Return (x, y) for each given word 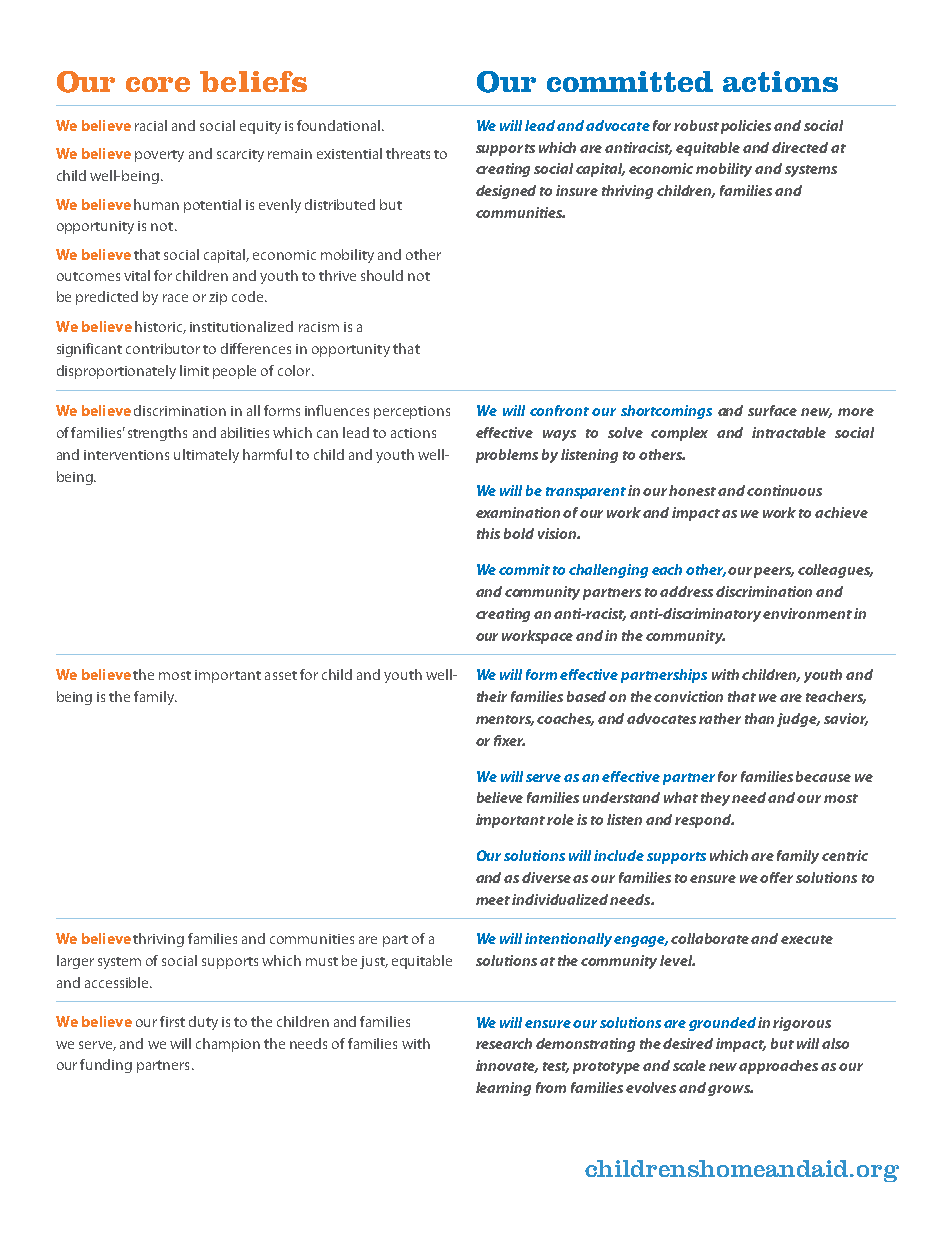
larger (75, 962)
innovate (507, 1066)
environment (807, 613)
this (488, 533)
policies (746, 127)
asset (281, 675)
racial (151, 125)
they (717, 799)
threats (408, 153)
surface (772, 410)
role (560, 819)
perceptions (412, 412)
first (172, 1021)
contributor (163, 348)
